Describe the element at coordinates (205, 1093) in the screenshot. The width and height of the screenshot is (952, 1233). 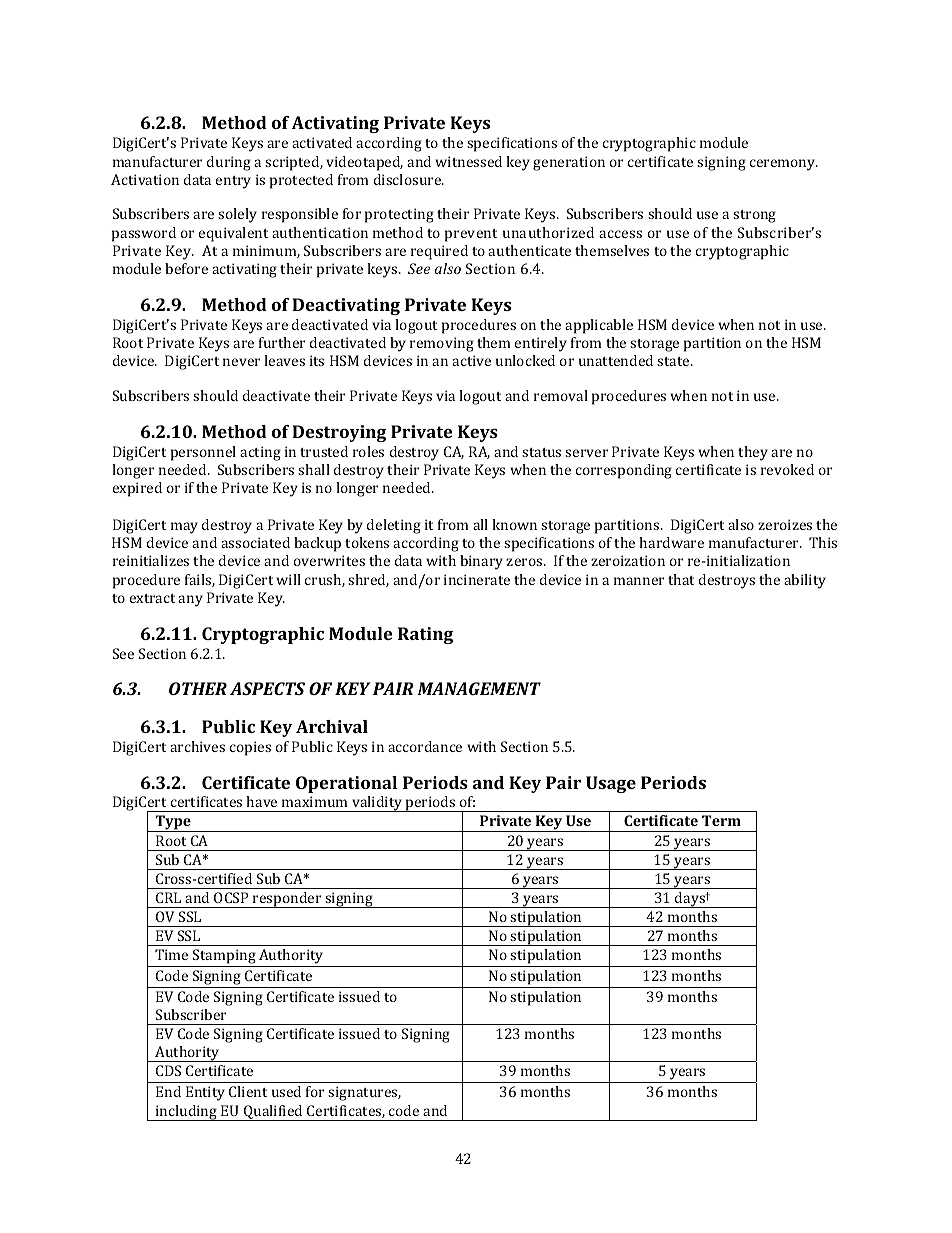
I see `Entity` at that location.
